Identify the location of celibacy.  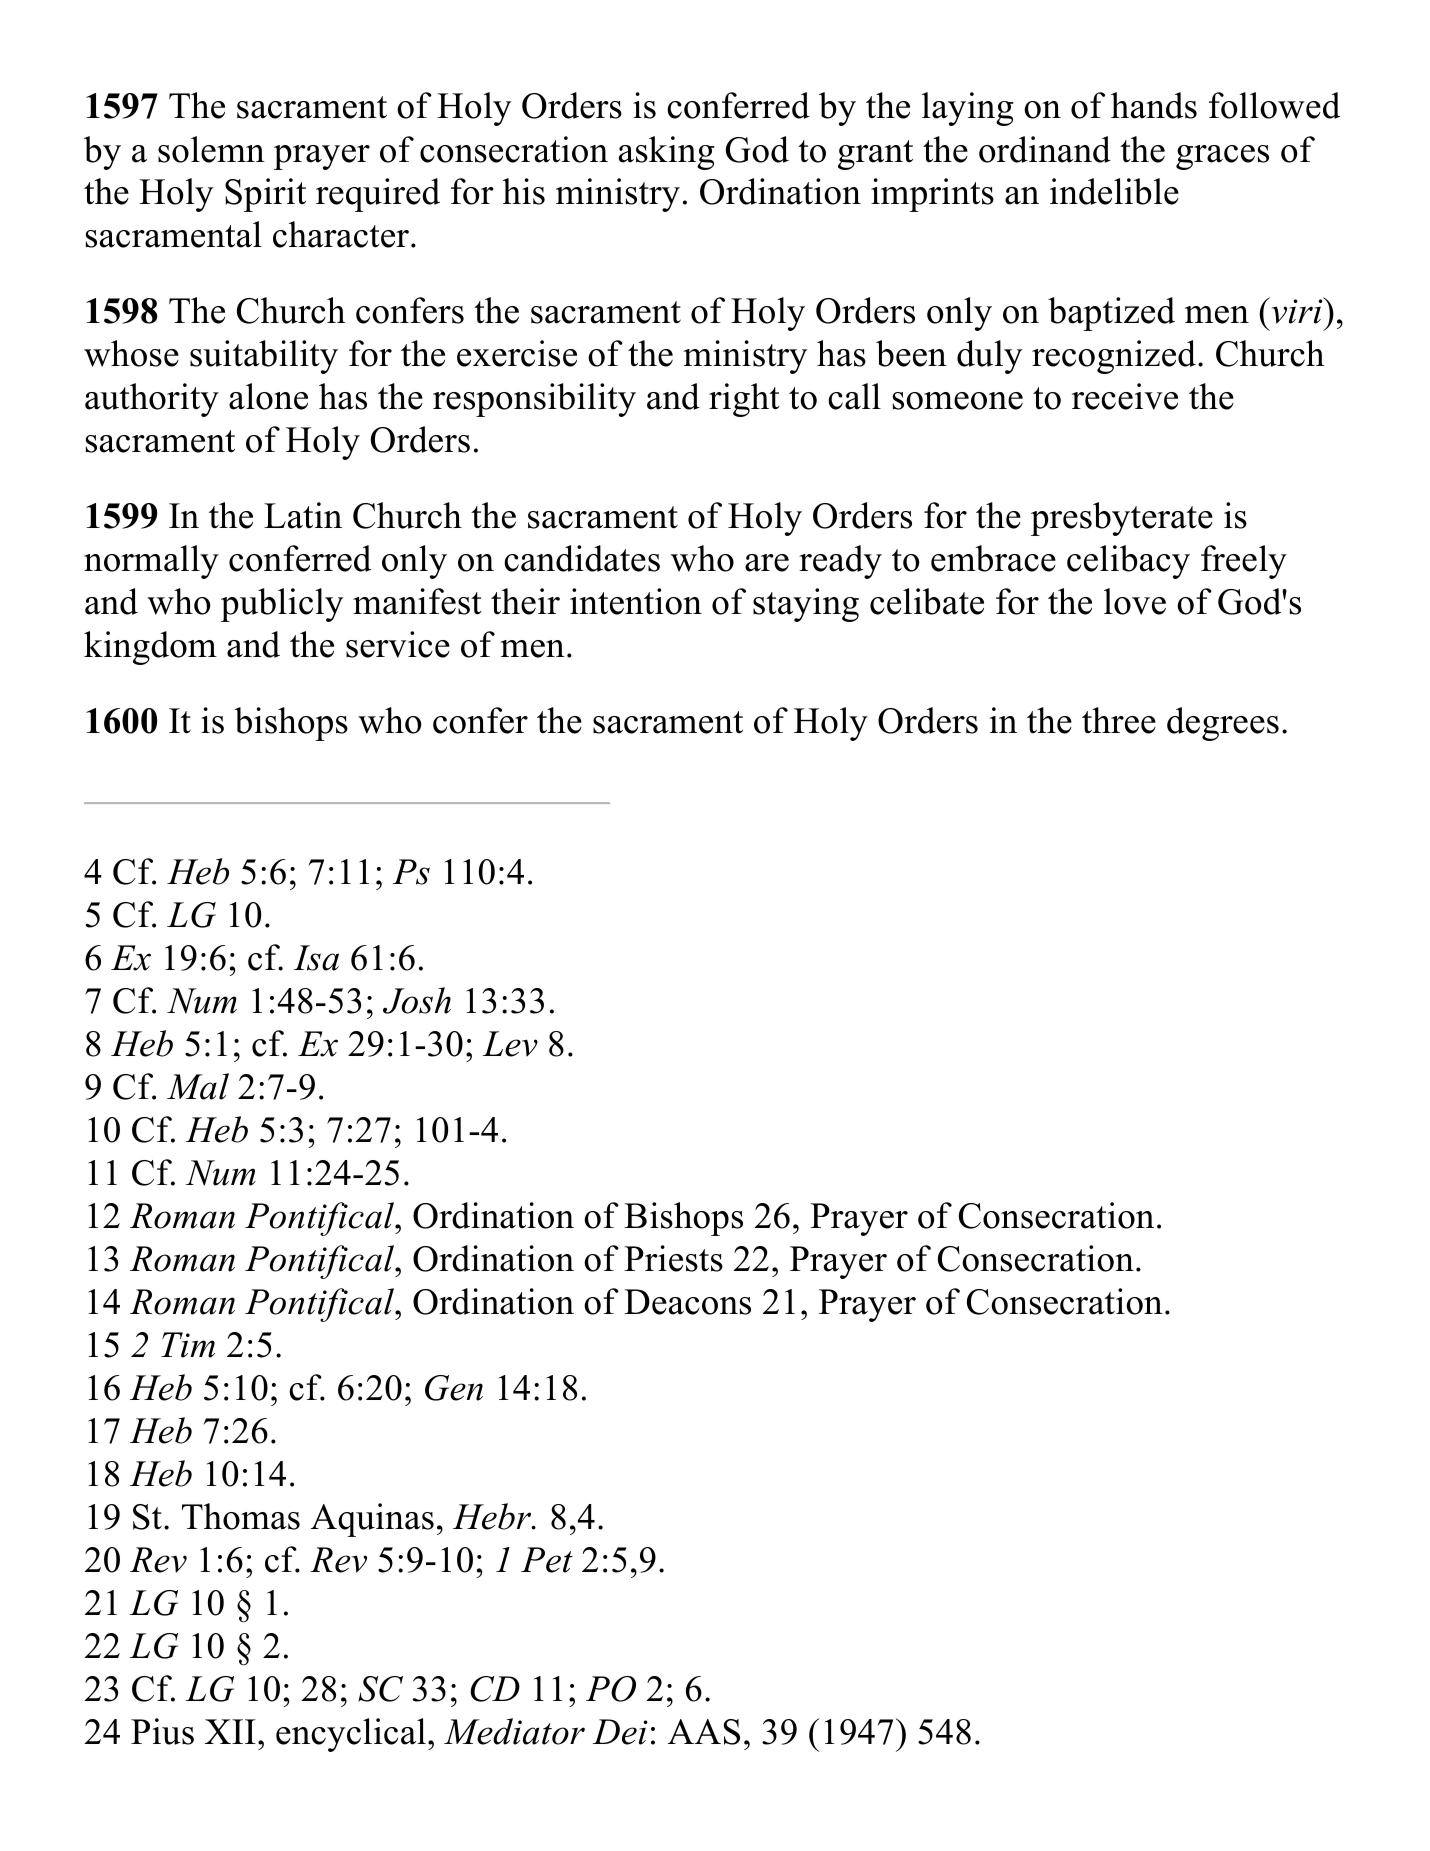
(1128, 562).
